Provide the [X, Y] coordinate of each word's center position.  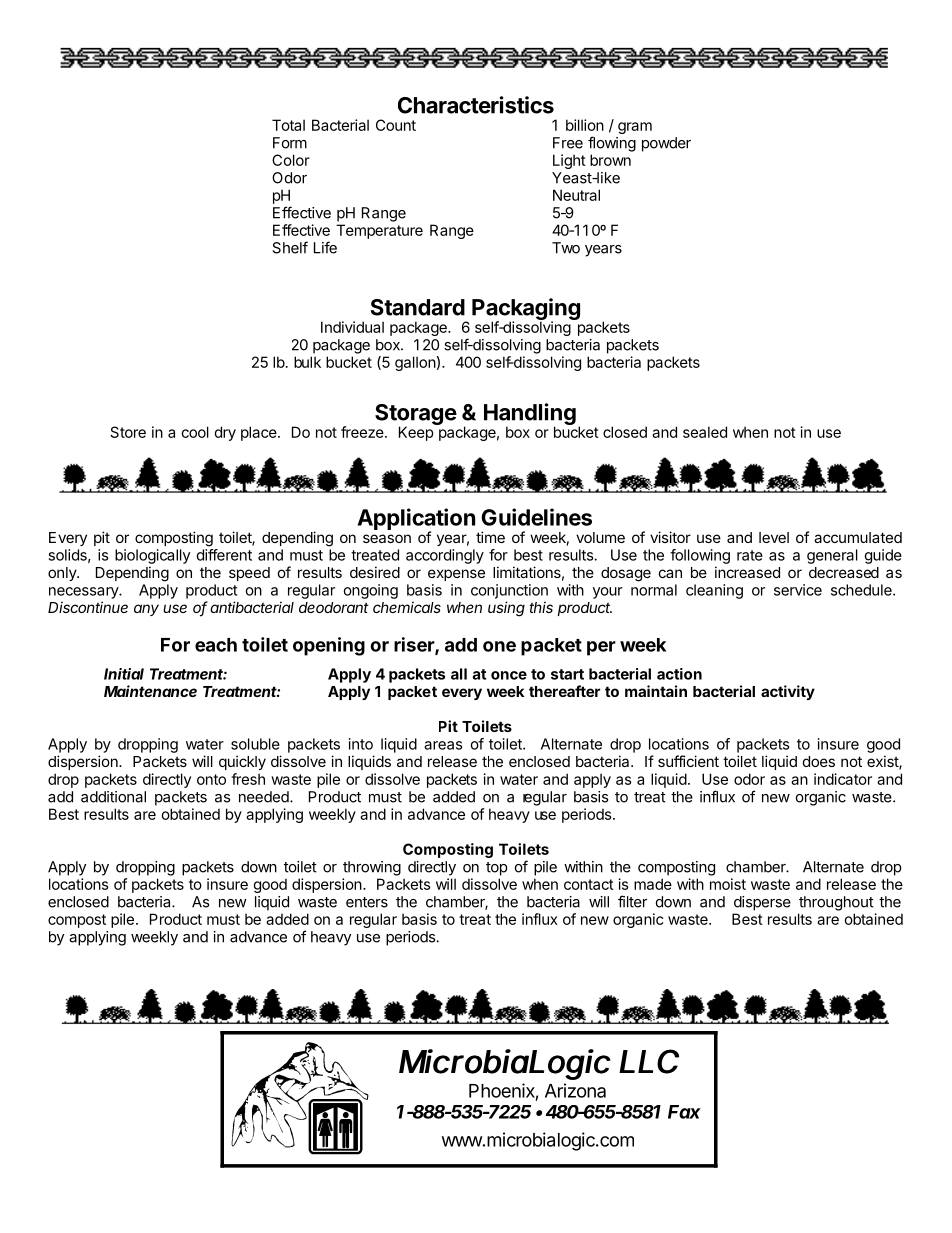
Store [128, 432]
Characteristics [476, 105]
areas [443, 745]
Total [288, 125]
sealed [705, 432]
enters [367, 902]
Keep [417, 432]
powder [666, 144]
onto [211, 779]
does [819, 761]
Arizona [575, 1090]
